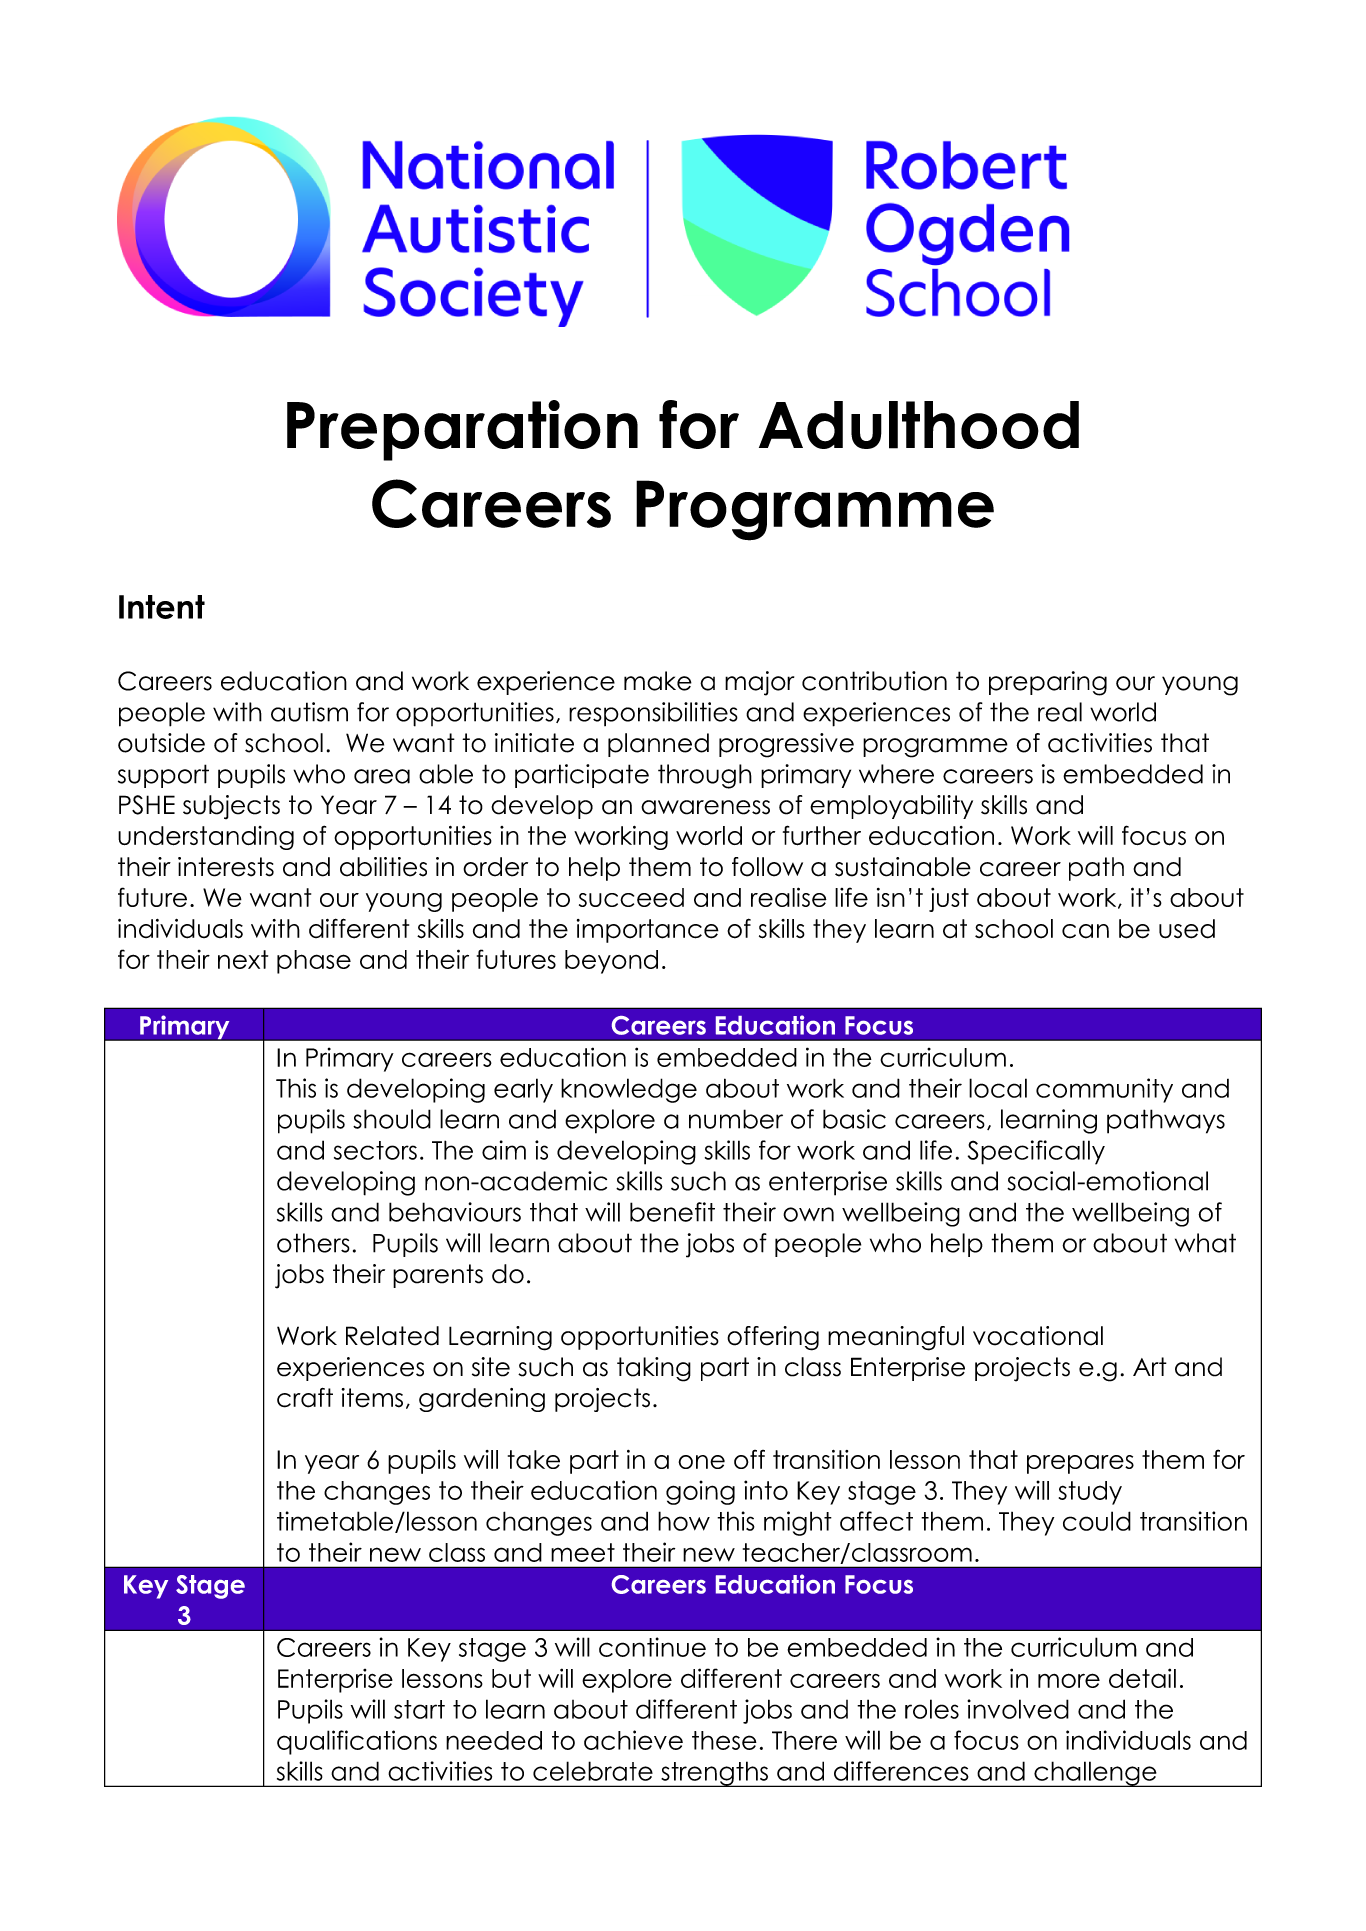 This image has height=1931, width=1366. Describe the element at coordinates (1048, 683) in the image. I see `preparing` at that location.
